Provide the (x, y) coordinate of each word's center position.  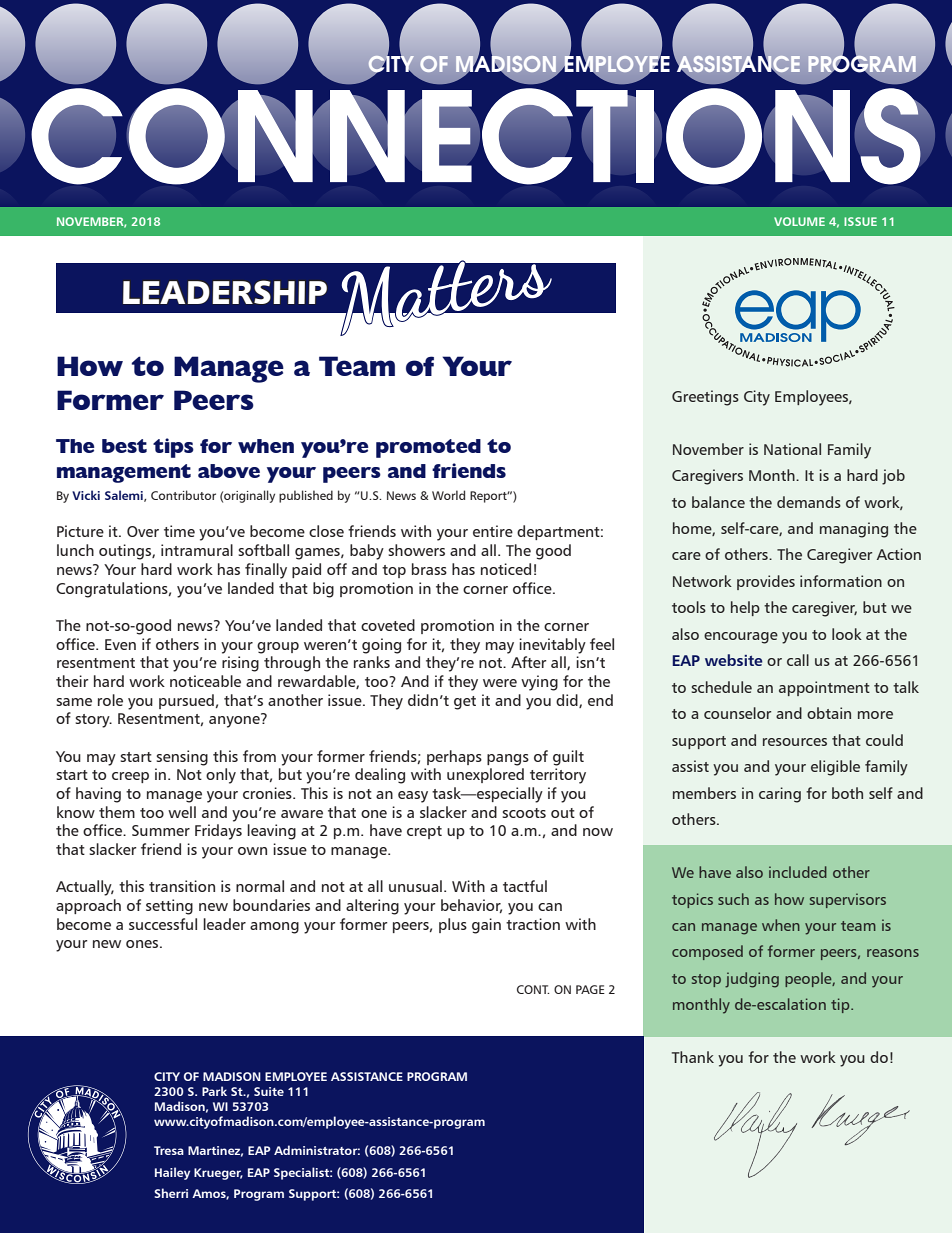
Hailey (172, 1173)
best (124, 446)
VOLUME (799, 221)
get (465, 703)
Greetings (705, 398)
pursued (186, 701)
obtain (829, 713)
